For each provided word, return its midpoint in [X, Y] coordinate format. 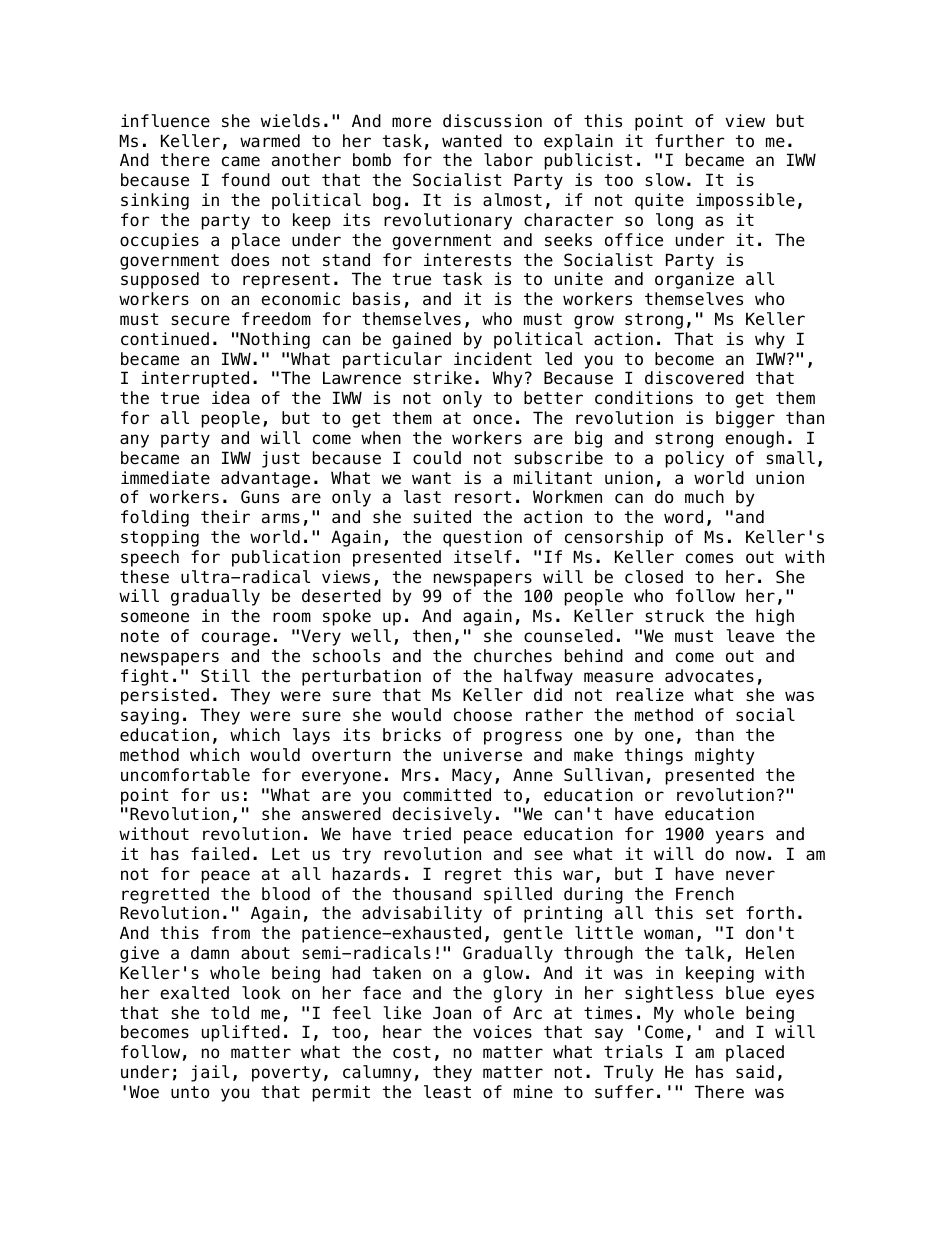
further [689, 141]
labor [508, 160]
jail [210, 1073]
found [246, 180]
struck [674, 616]
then [432, 636]
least [447, 1092]
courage [236, 639]
